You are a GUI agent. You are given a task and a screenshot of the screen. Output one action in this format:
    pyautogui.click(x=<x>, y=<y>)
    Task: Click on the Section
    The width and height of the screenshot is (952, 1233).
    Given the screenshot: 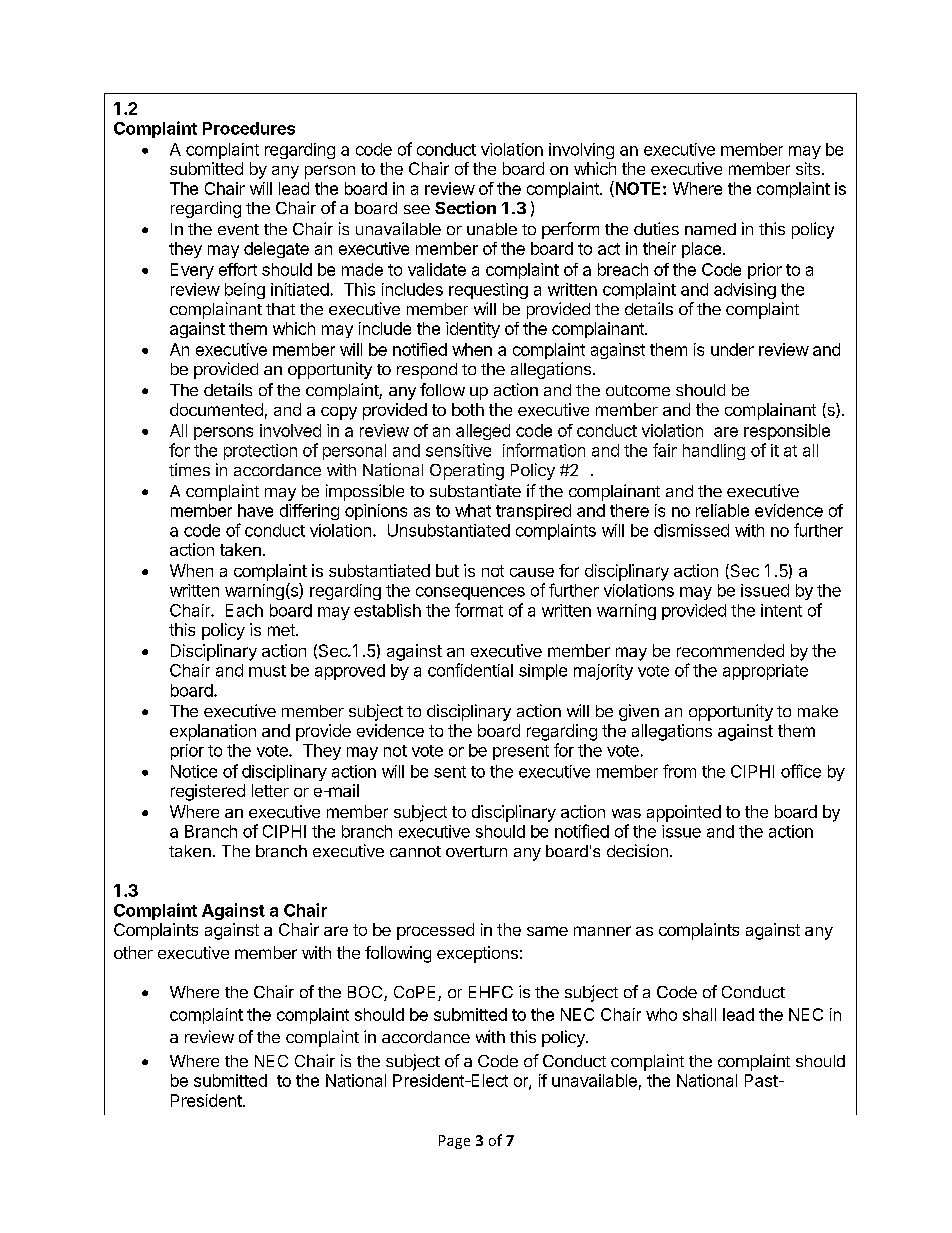 What is the action you would take?
    pyautogui.click(x=465, y=207)
